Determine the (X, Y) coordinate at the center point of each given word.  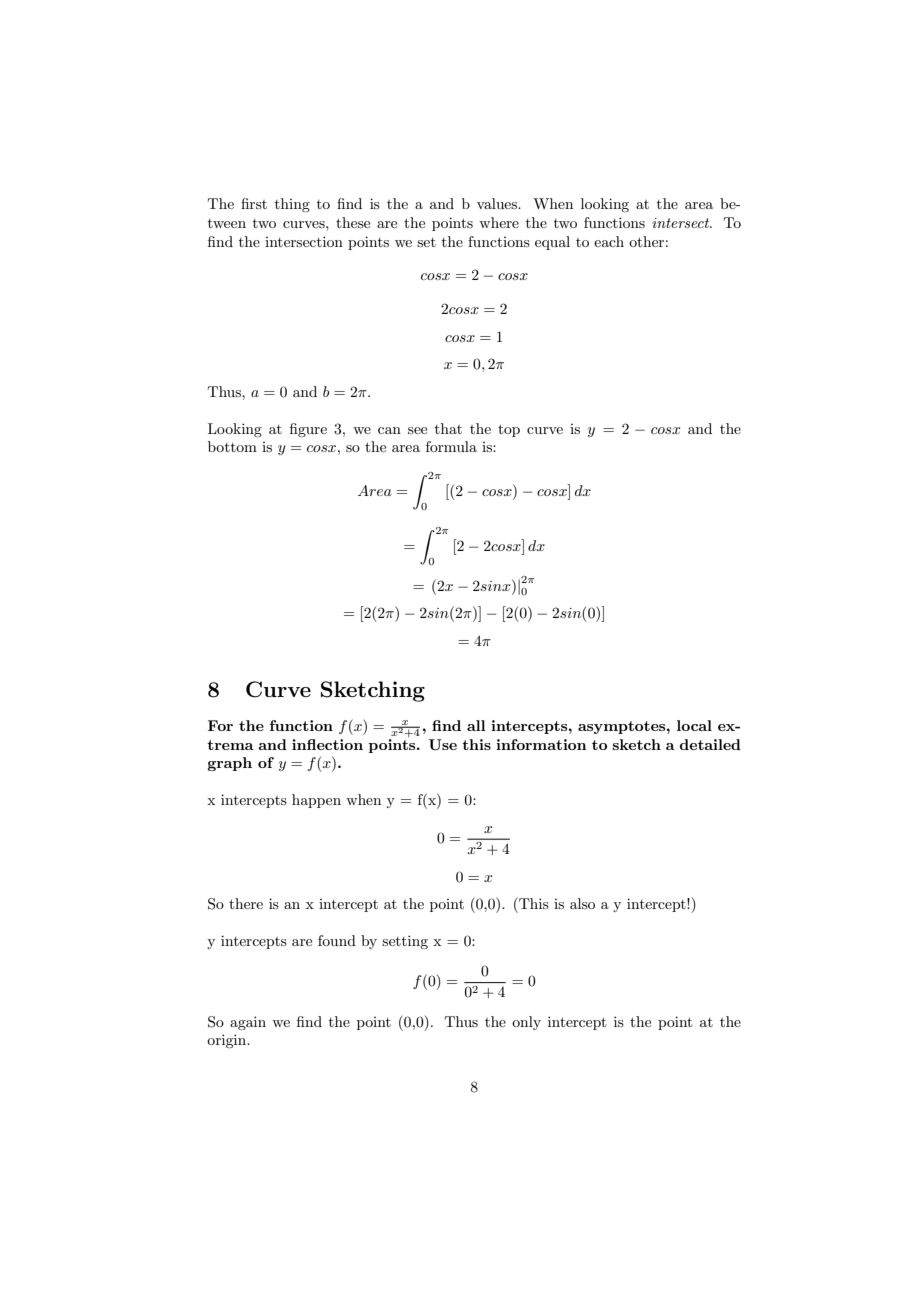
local (694, 725)
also (582, 903)
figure (308, 430)
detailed (710, 744)
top (509, 430)
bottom (232, 446)
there (246, 903)
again (248, 1023)
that (448, 428)
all (476, 725)
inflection (327, 744)
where (499, 222)
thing (292, 205)
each (609, 241)
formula (451, 446)
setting (405, 942)
